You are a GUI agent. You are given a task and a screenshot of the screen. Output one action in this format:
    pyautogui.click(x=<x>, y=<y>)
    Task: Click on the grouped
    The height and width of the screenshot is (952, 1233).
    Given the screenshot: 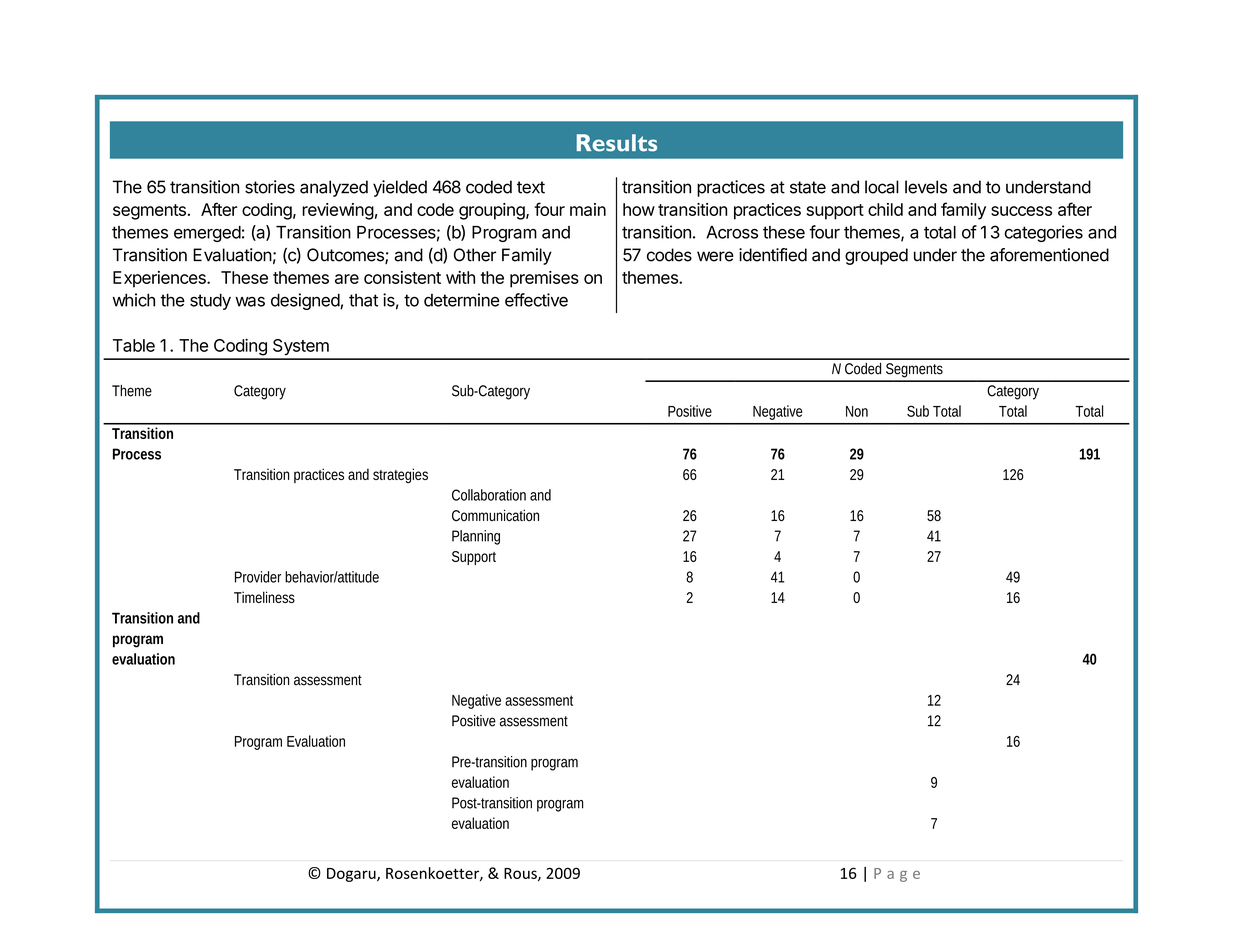 What is the action you would take?
    pyautogui.click(x=876, y=256)
